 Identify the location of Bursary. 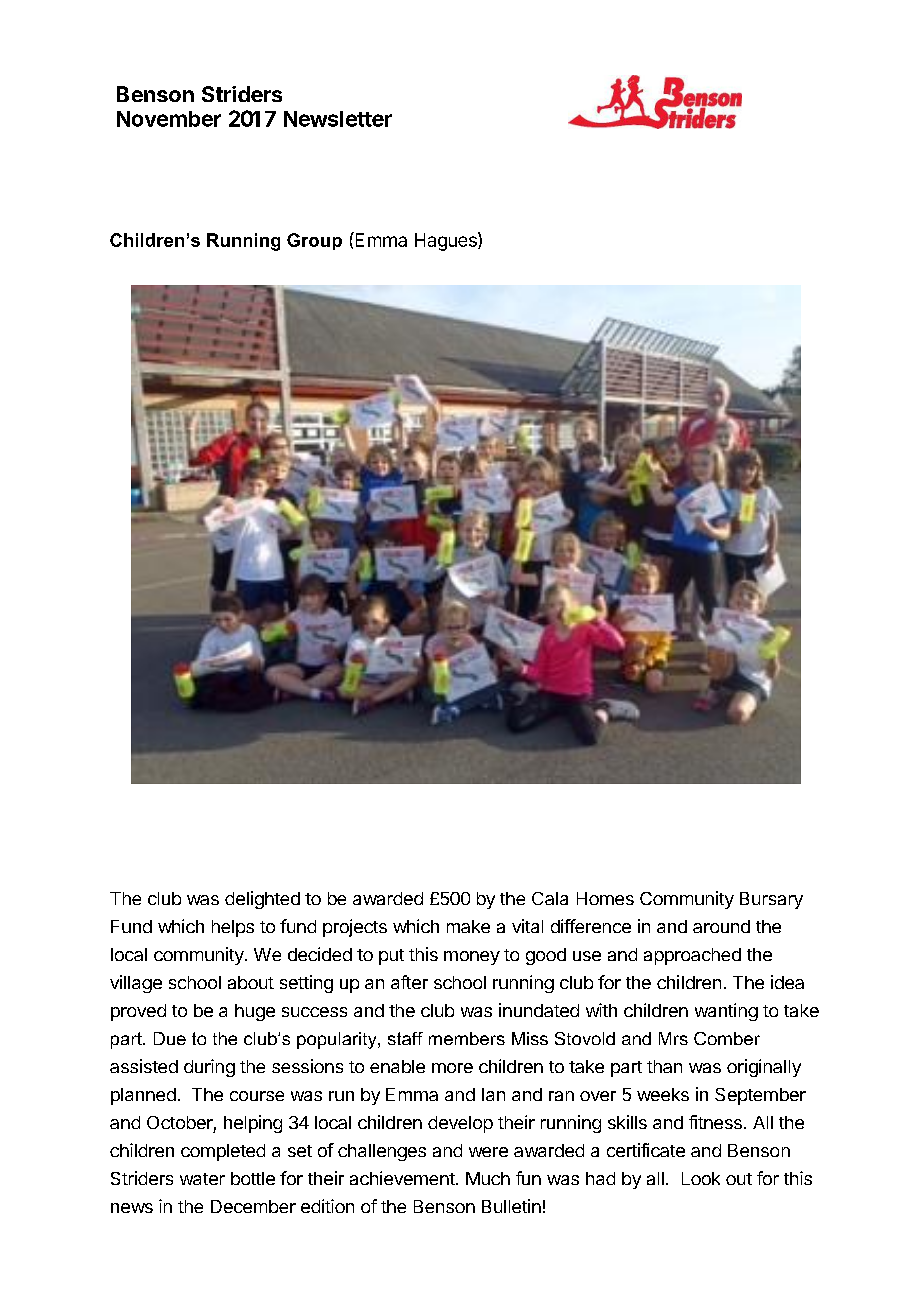
(771, 900).
